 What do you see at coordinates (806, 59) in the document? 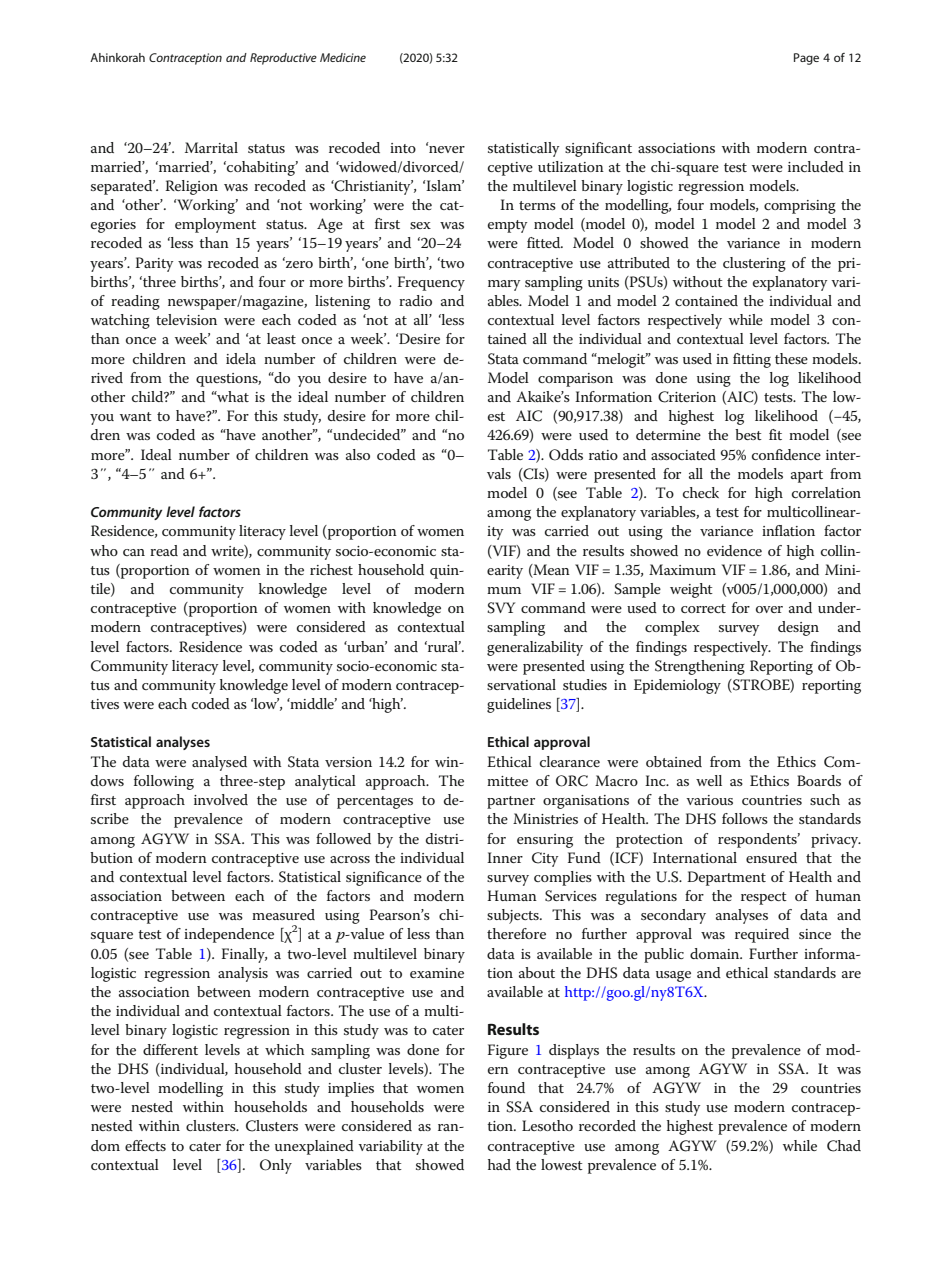
I see `Page` at bounding box center [806, 59].
